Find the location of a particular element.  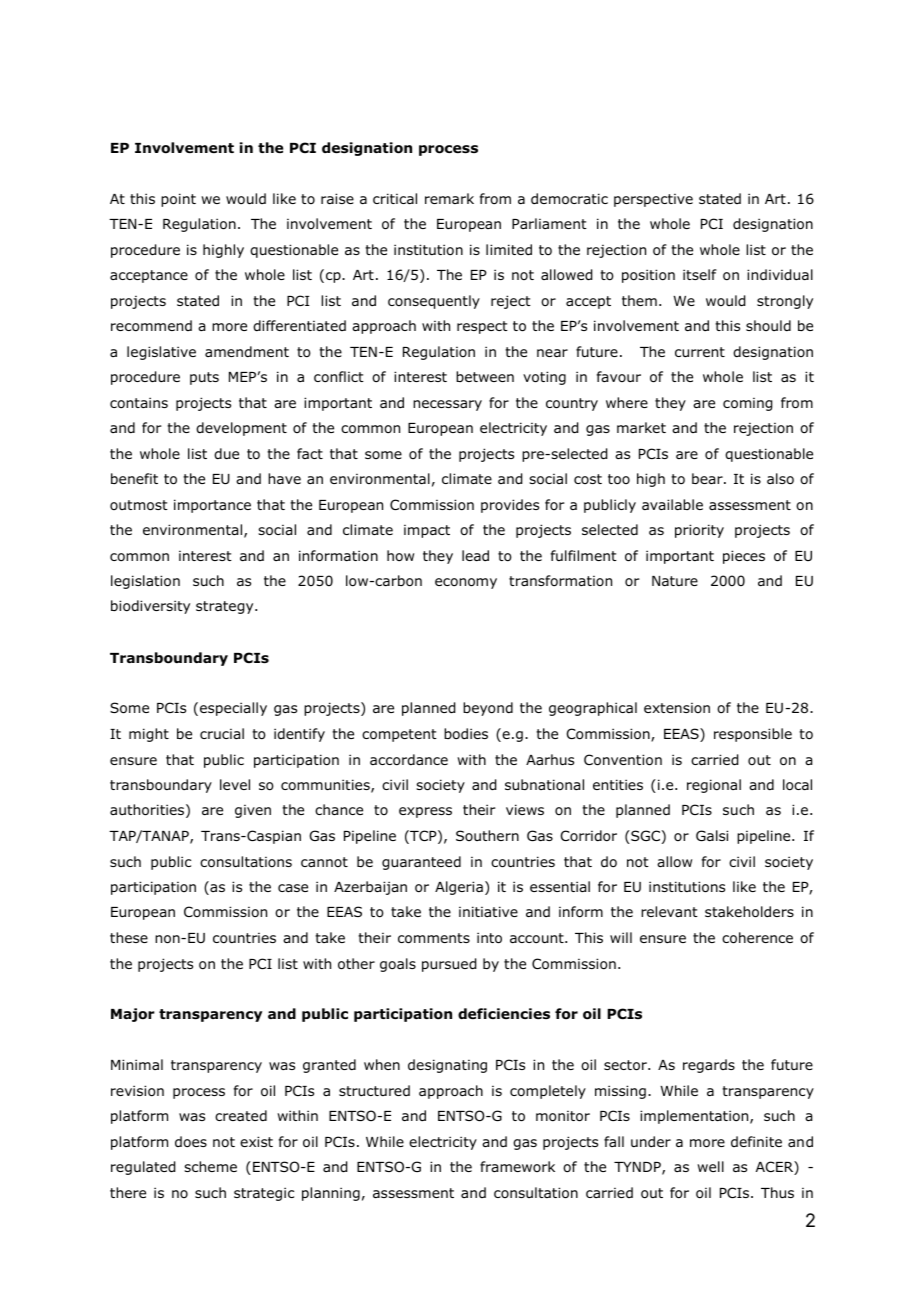

extension is located at coordinates (677, 708).
